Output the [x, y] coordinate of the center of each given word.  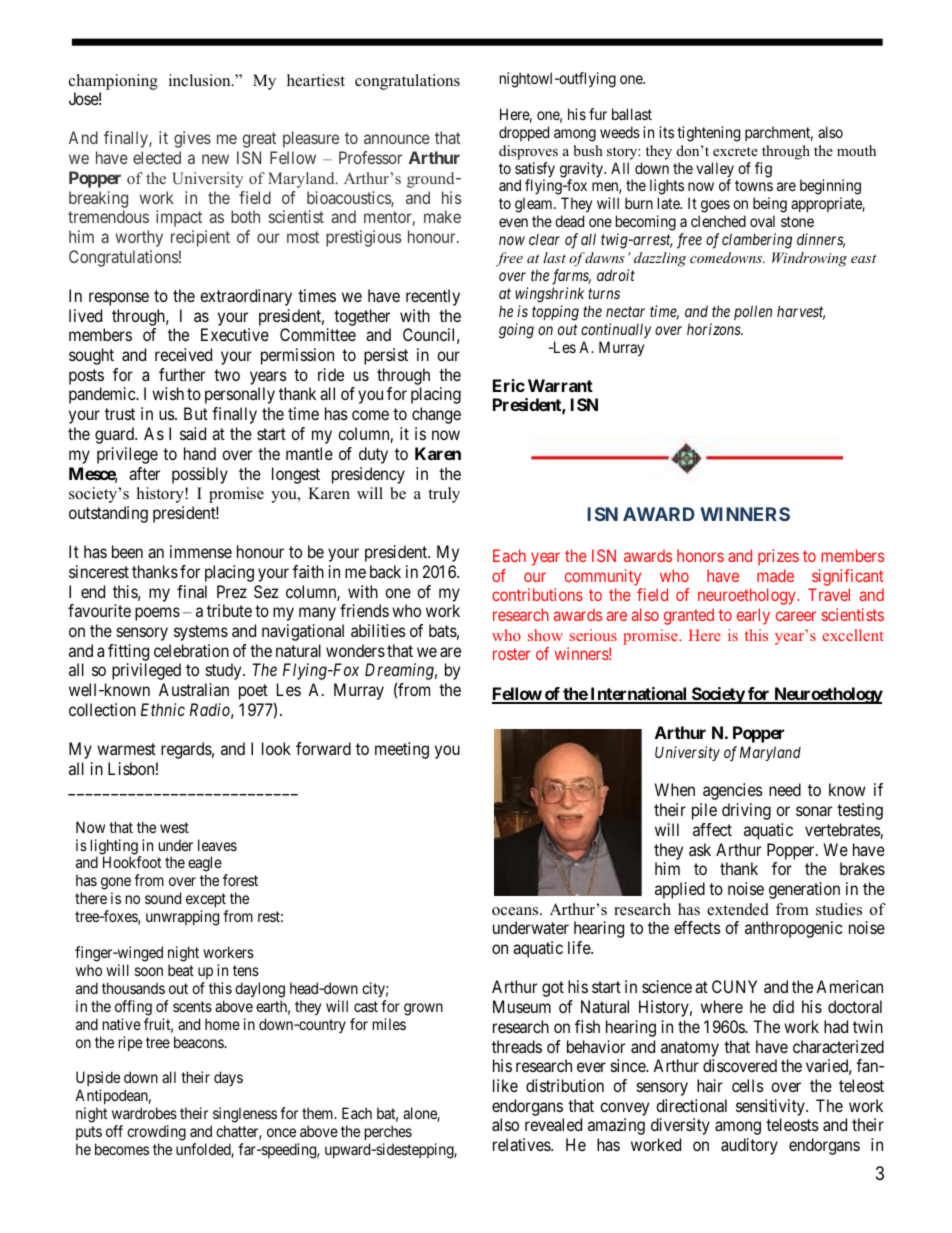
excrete [735, 151]
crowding [156, 1133]
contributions [537, 594]
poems [157, 614]
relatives [522, 1144]
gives [192, 139]
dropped [524, 133]
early [753, 616]
